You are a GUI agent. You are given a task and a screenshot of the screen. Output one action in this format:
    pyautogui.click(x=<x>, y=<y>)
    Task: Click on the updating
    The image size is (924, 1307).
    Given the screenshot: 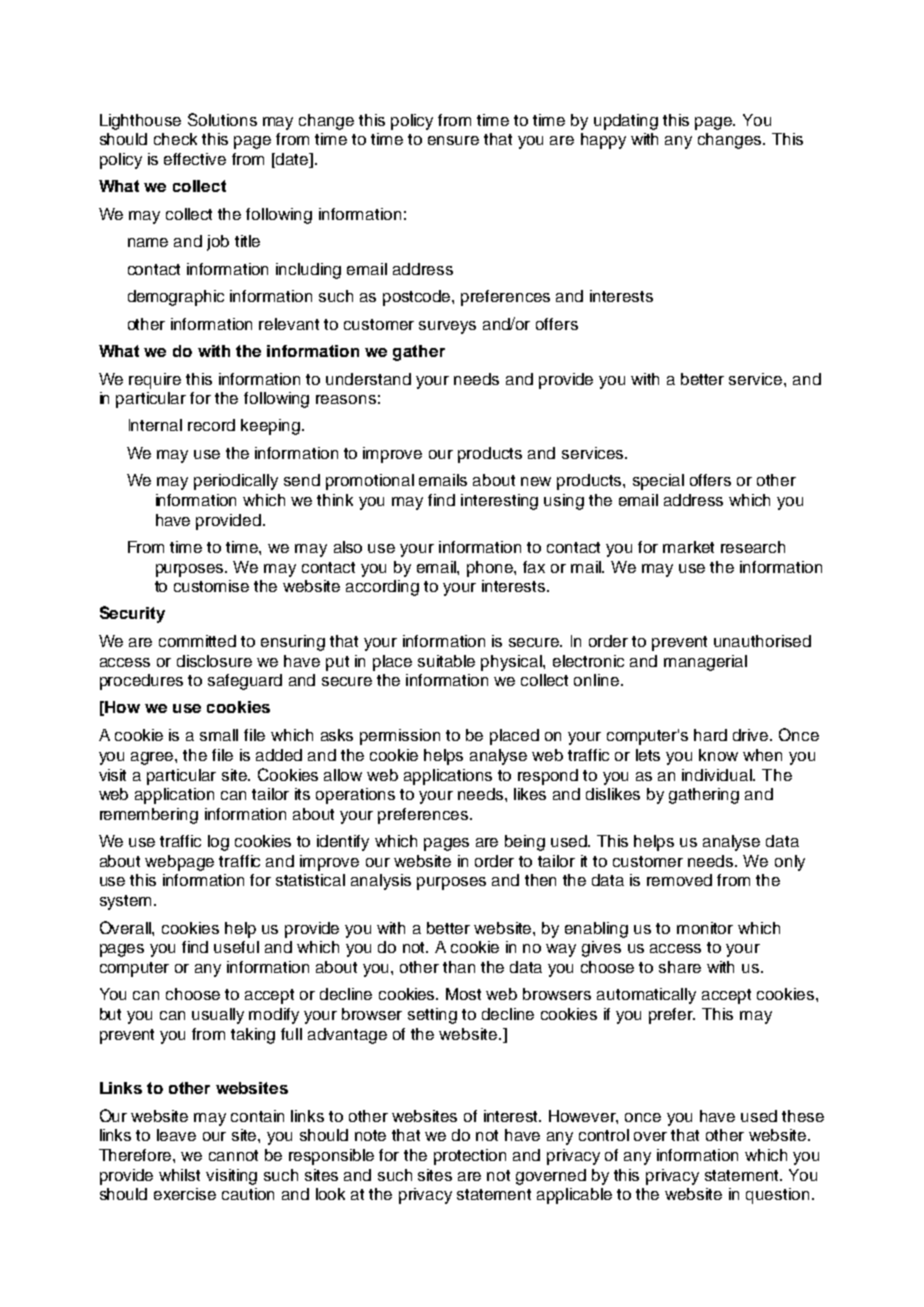 What is the action you would take?
    pyautogui.click(x=626, y=122)
